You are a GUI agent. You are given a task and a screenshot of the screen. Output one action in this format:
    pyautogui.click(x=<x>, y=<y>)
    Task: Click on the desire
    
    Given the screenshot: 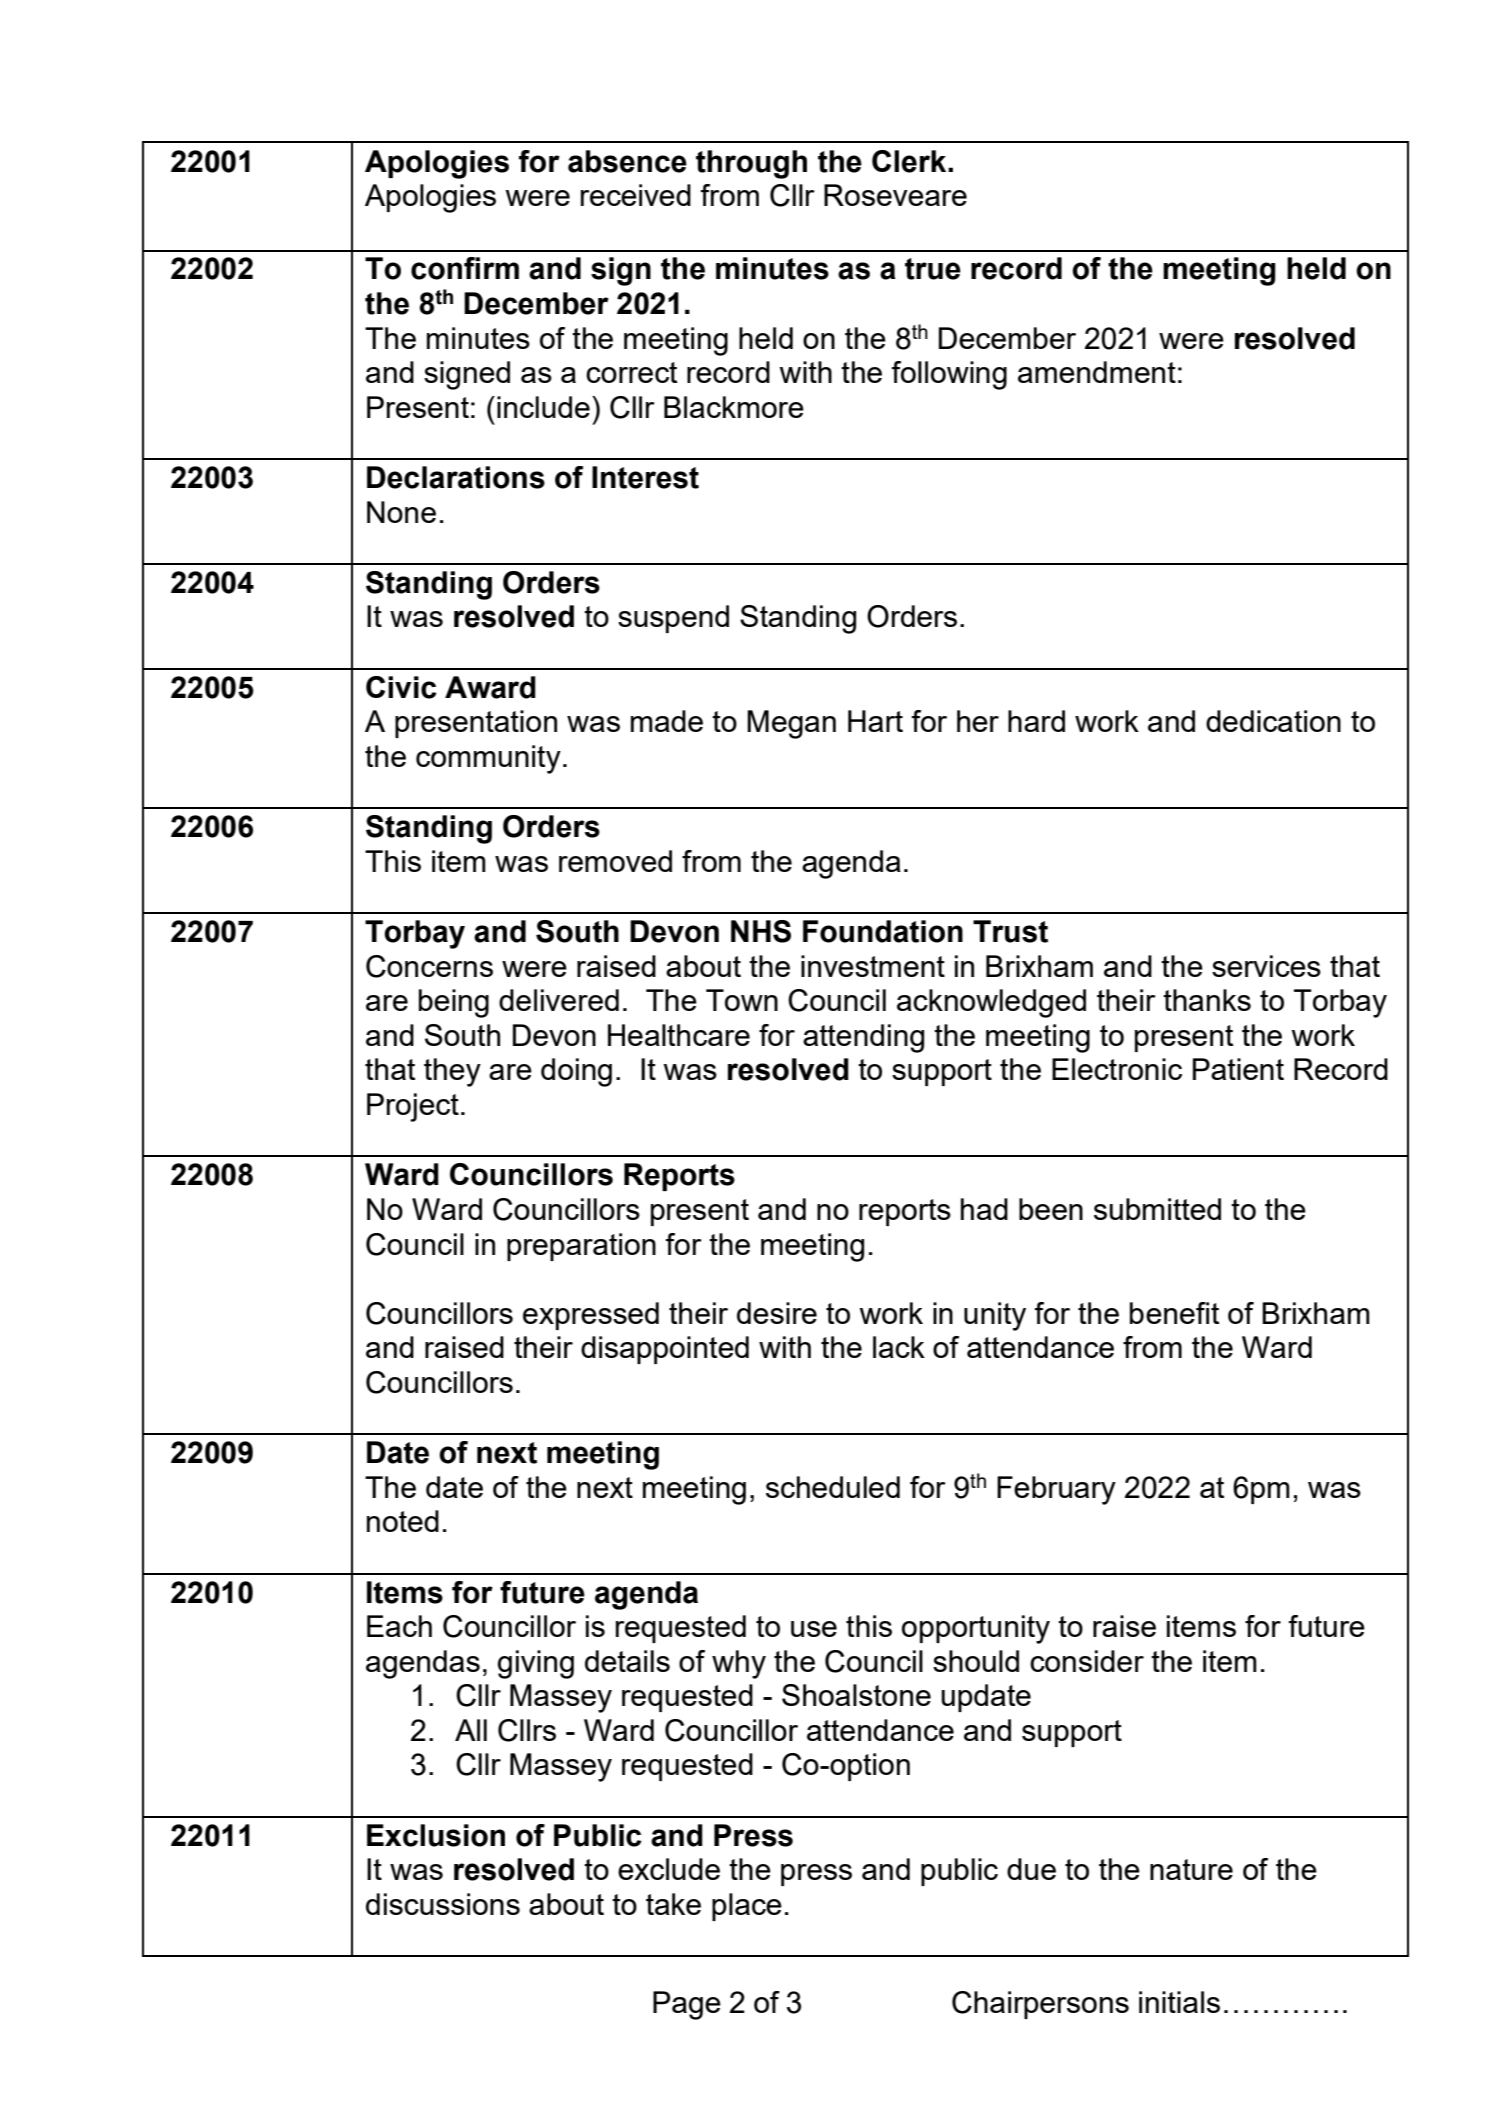 What is the action you would take?
    pyautogui.click(x=777, y=1313)
